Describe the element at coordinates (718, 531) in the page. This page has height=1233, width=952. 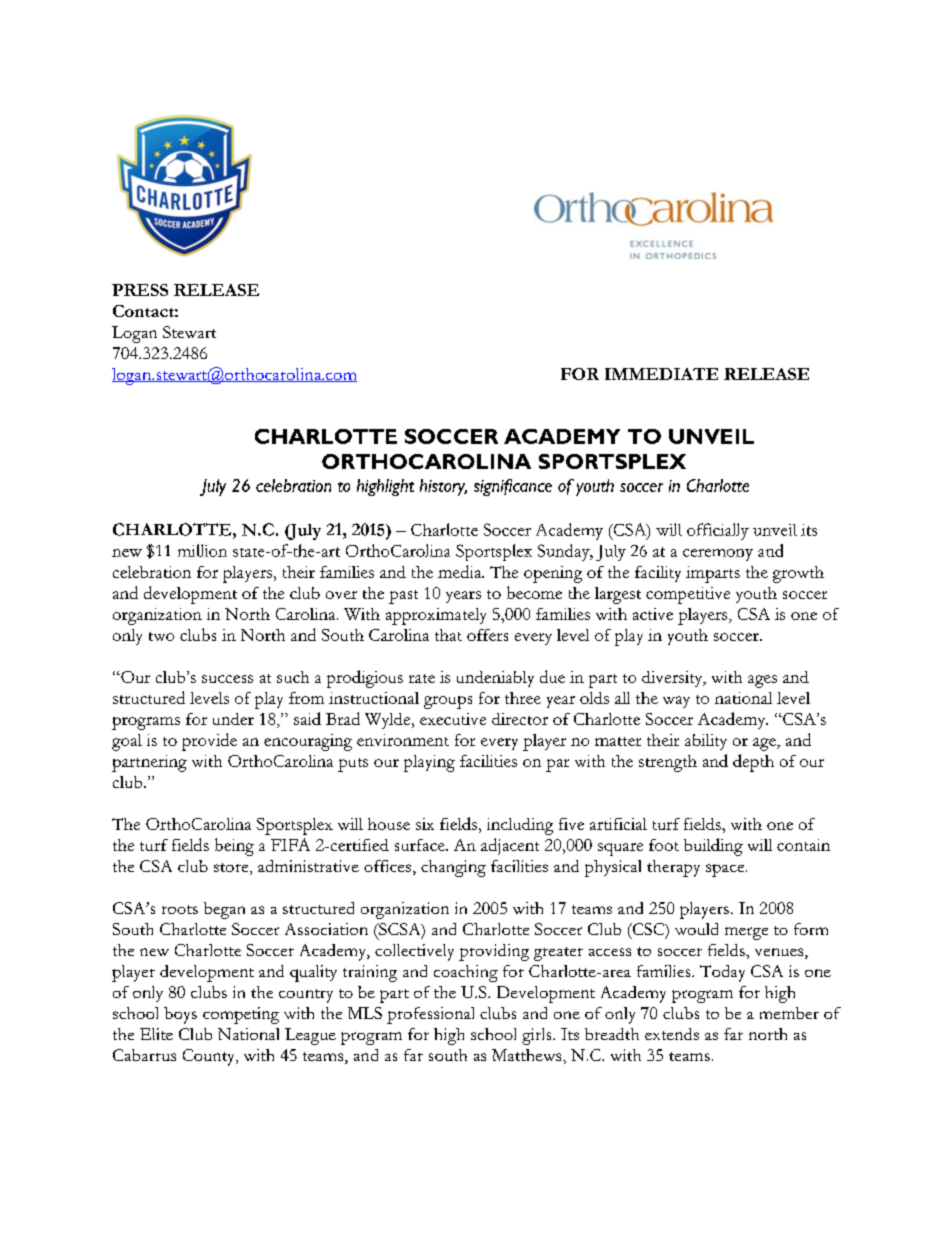
I see `officially` at that location.
